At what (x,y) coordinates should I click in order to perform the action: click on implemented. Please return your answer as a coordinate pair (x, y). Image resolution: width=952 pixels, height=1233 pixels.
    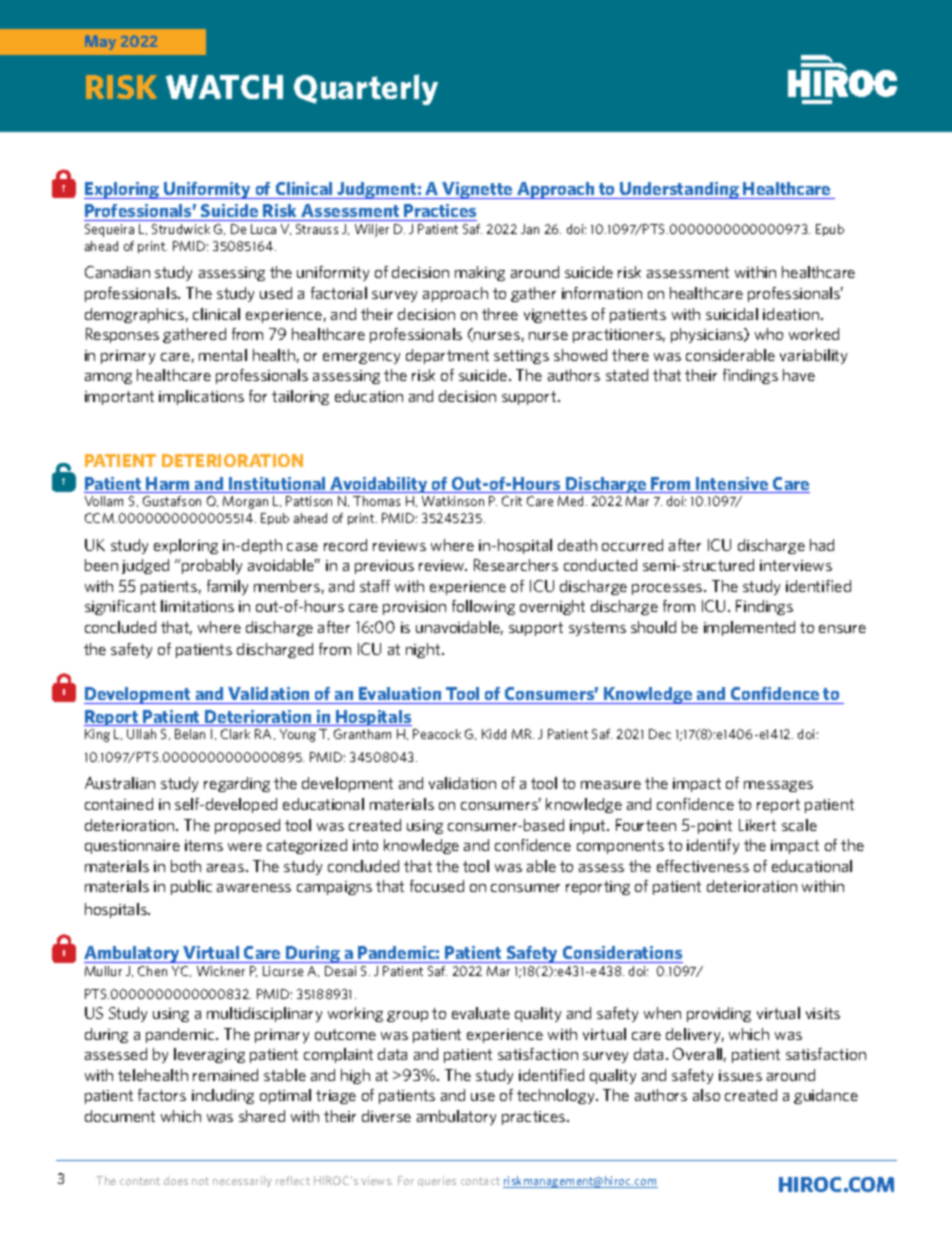
    Looking at the image, I should click on (749, 628).
